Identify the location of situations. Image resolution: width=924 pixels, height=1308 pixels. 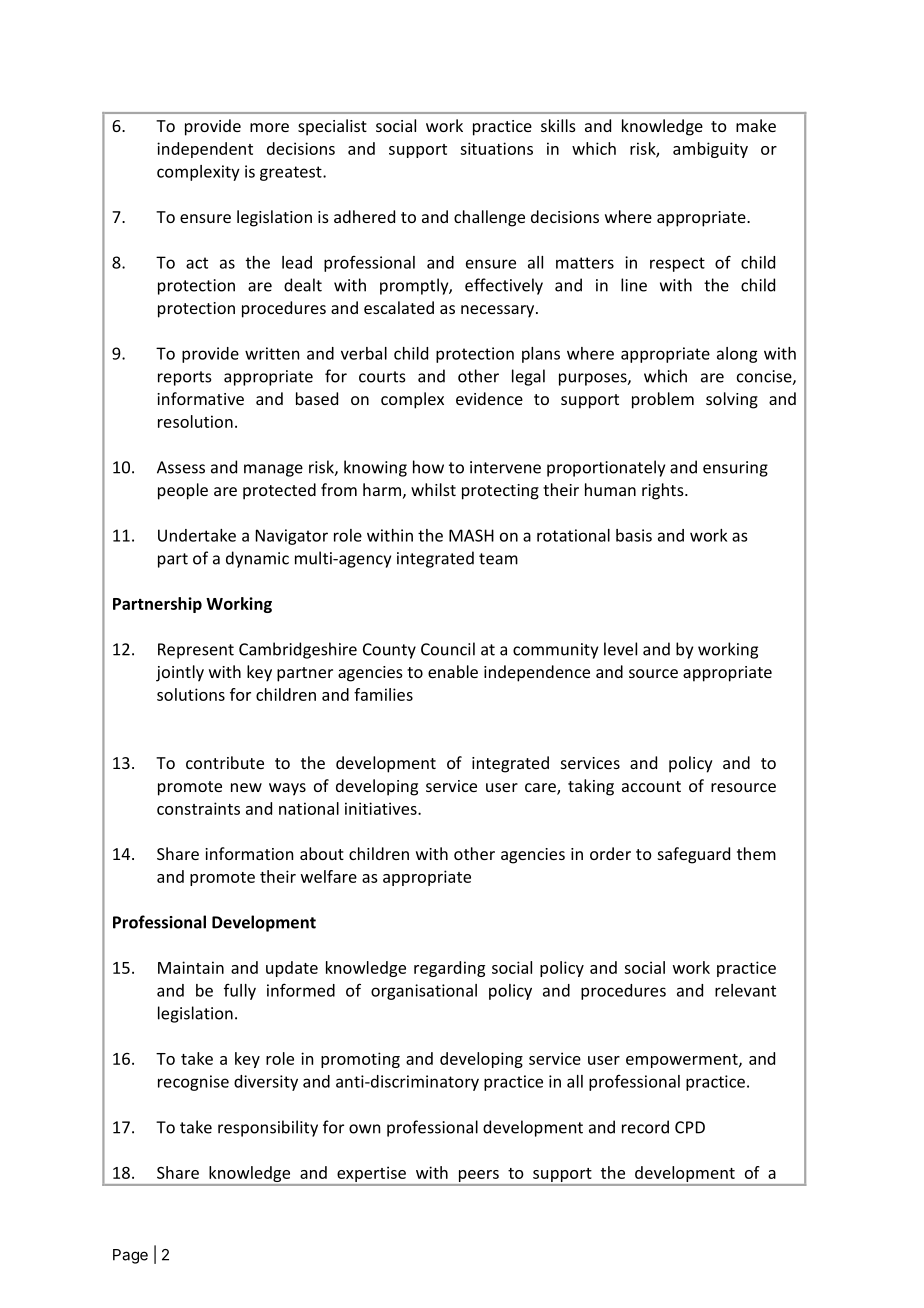
(496, 148).
